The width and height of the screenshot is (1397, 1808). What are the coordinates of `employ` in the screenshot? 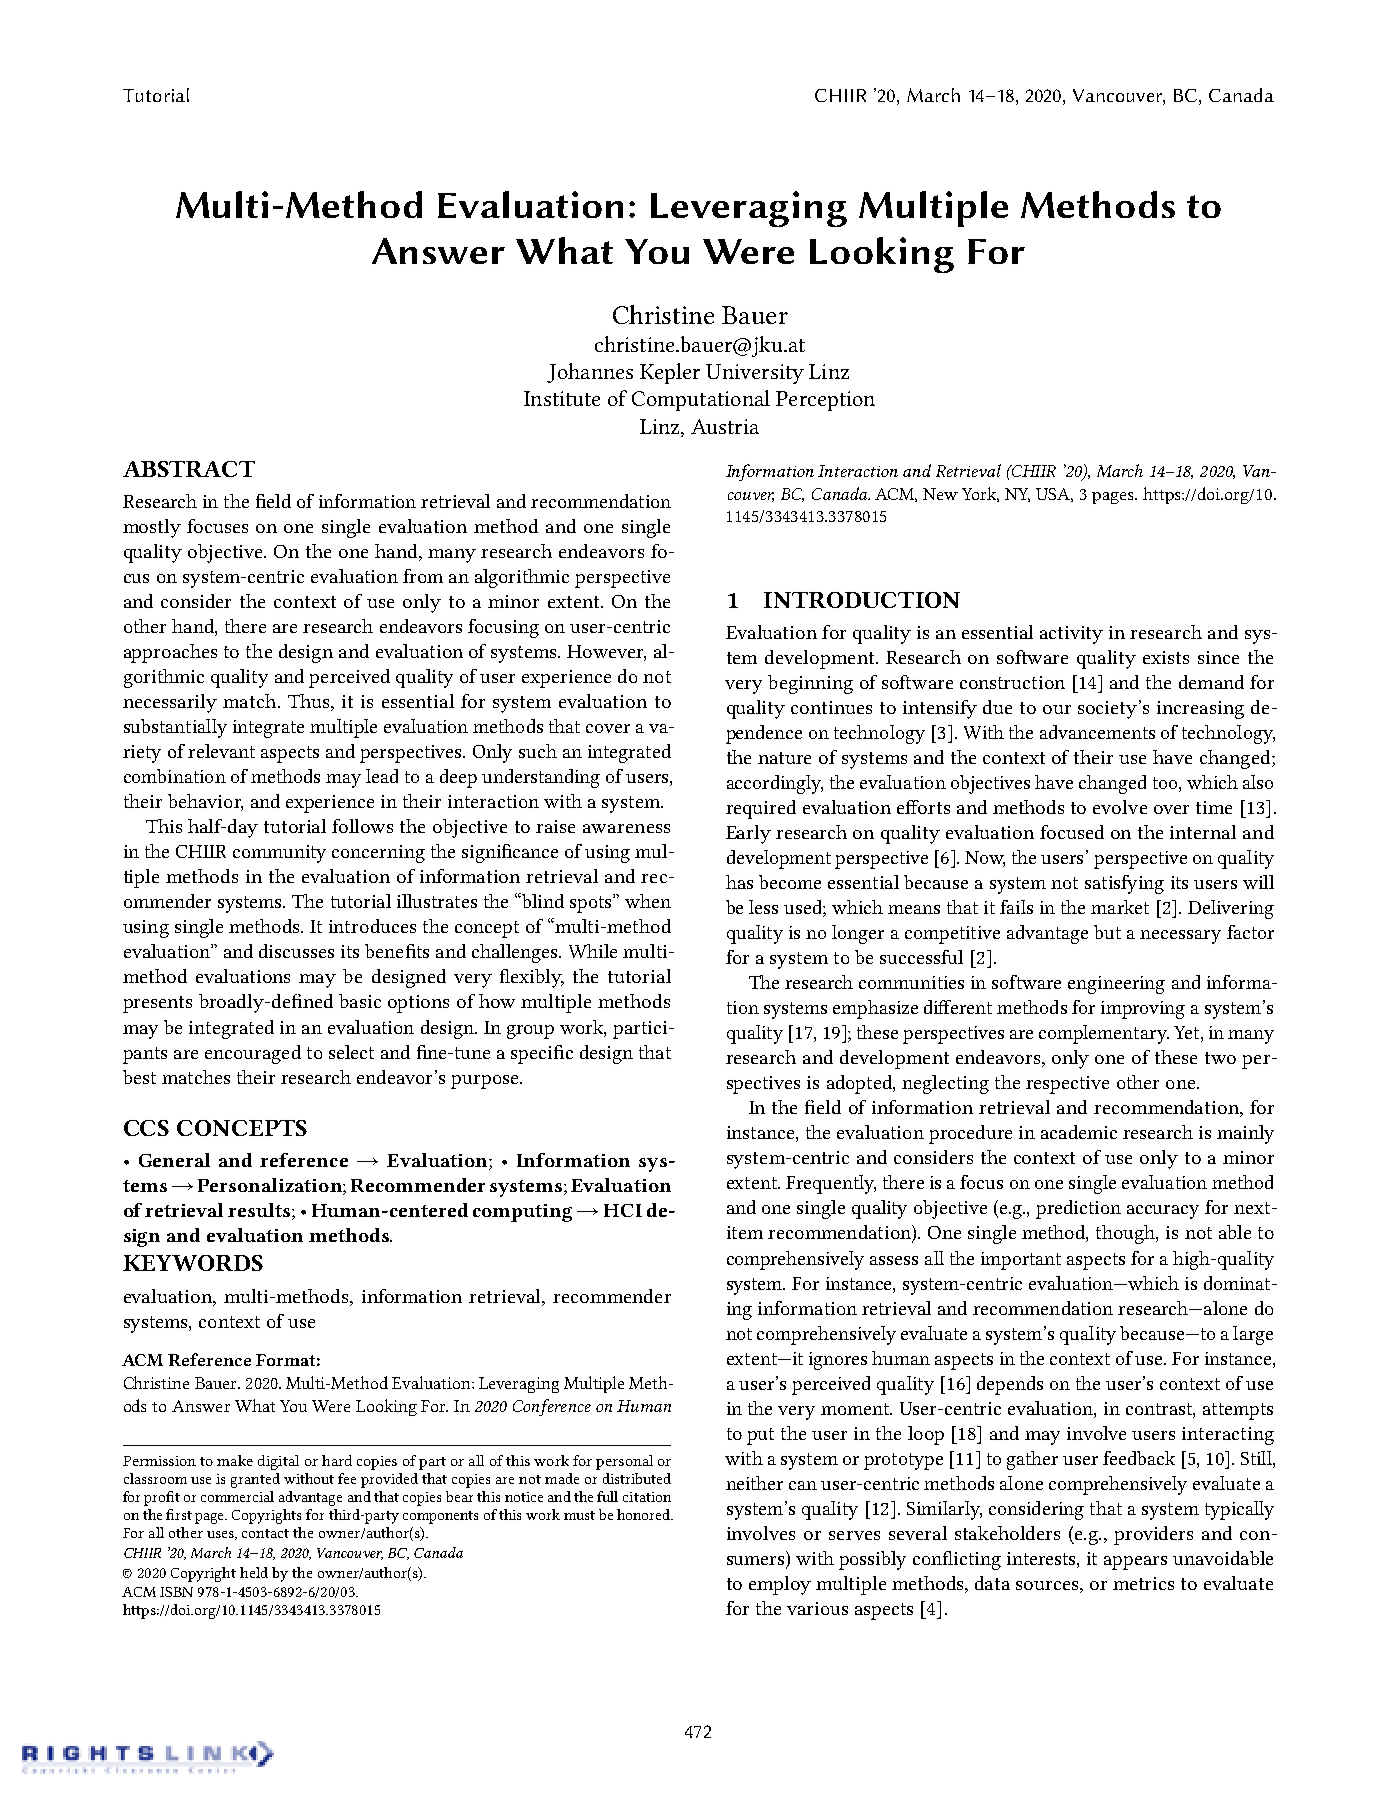 It's located at (780, 1585).
